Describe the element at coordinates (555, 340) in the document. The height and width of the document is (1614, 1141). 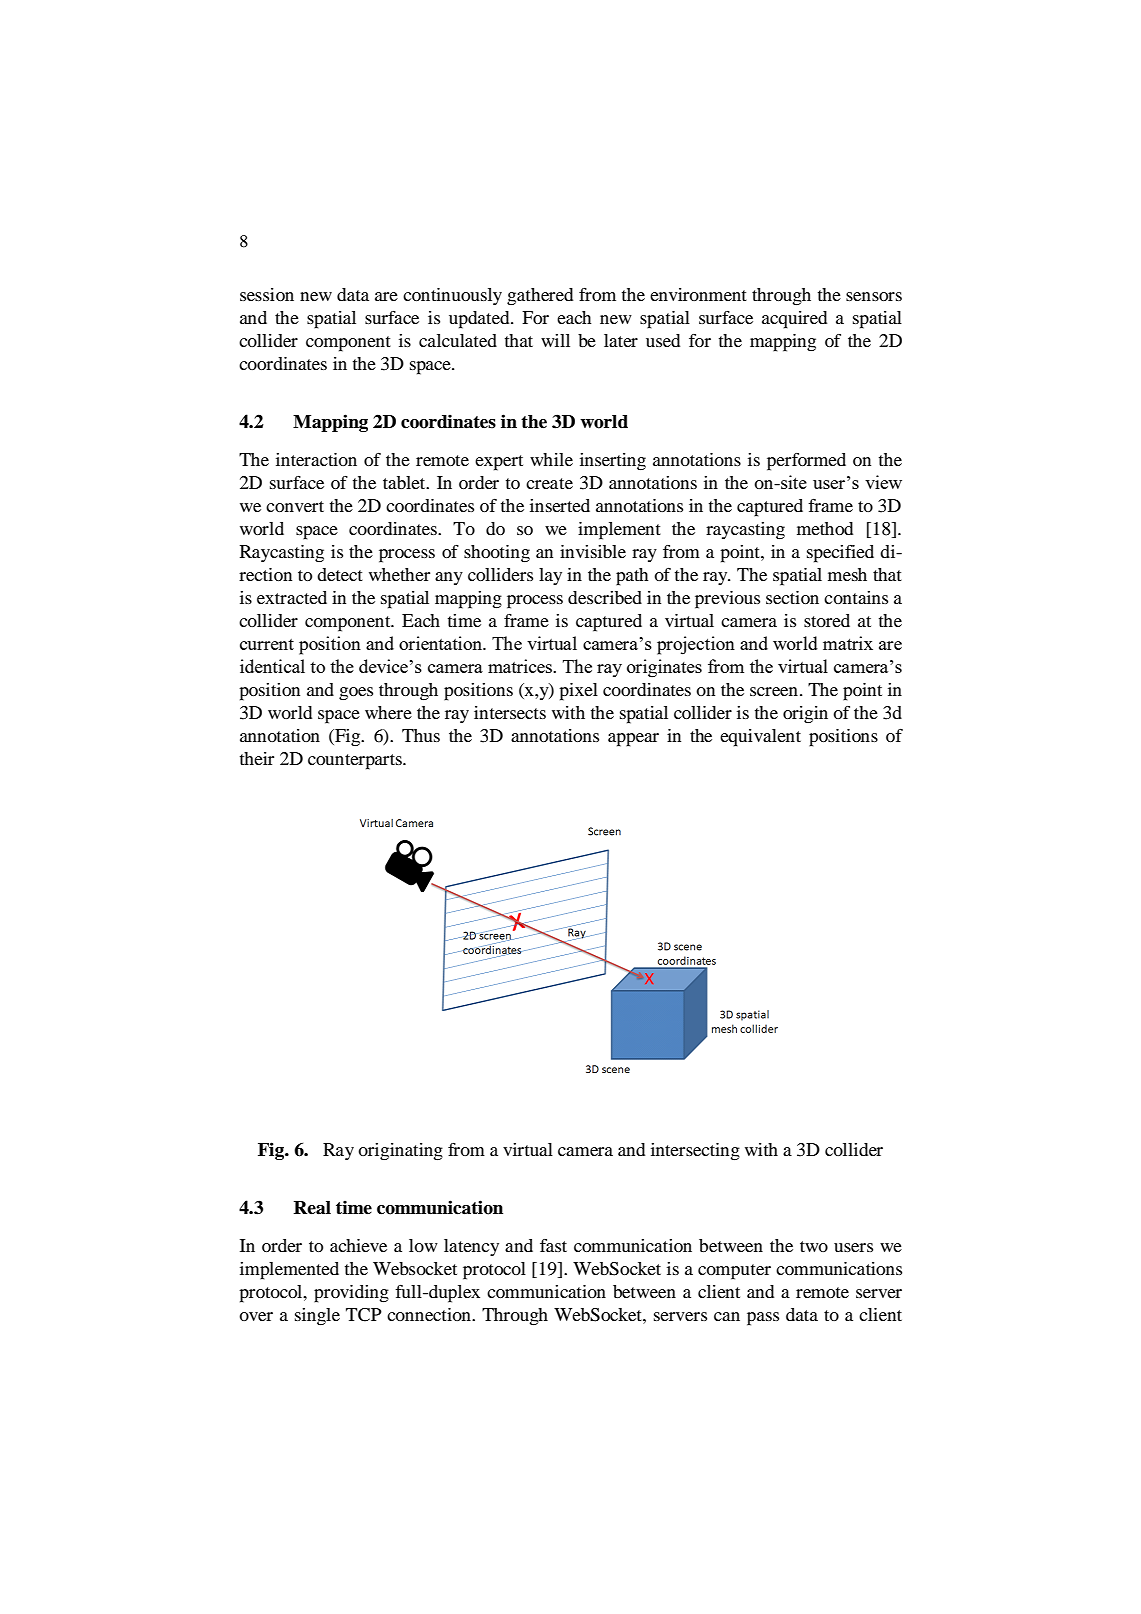
I see `will` at that location.
